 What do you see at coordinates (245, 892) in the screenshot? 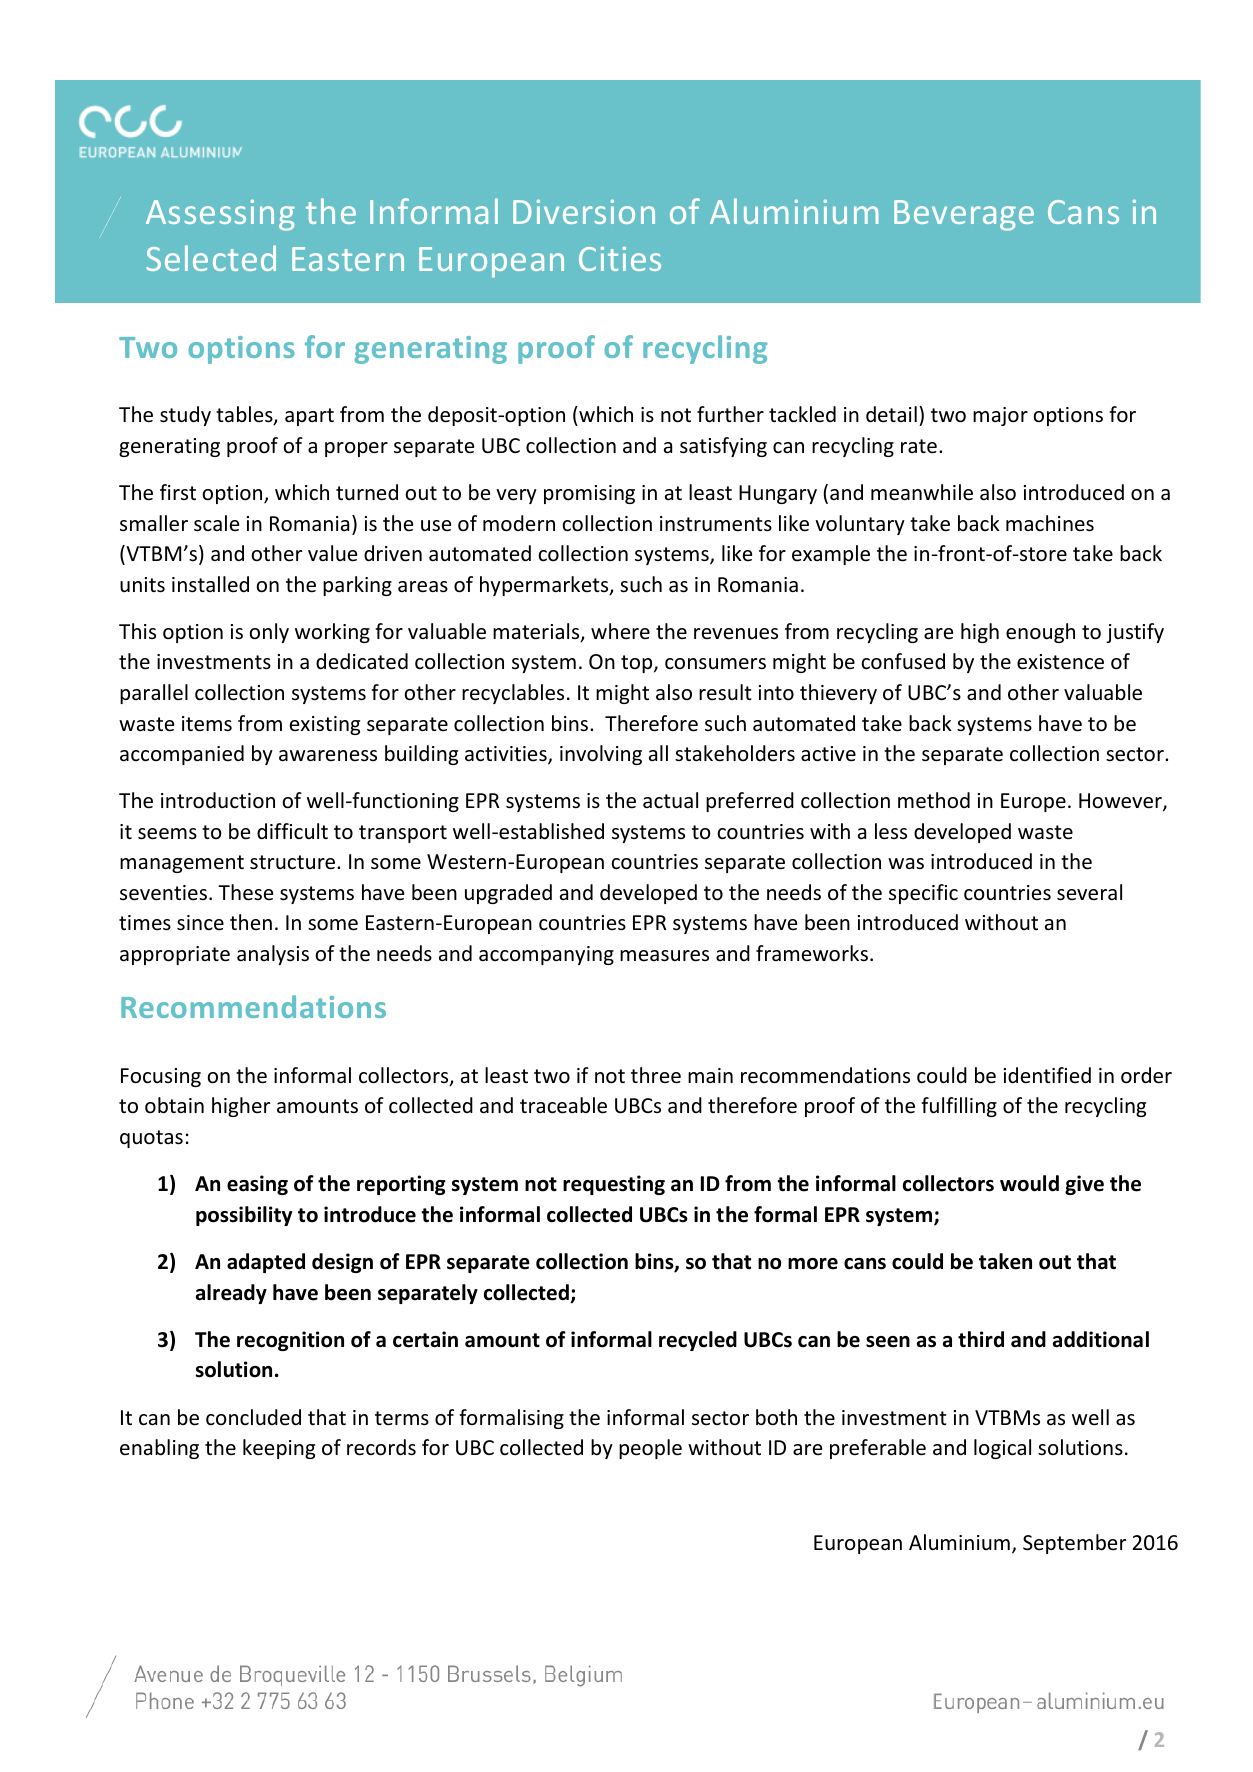
I see `These` at bounding box center [245, 892].
